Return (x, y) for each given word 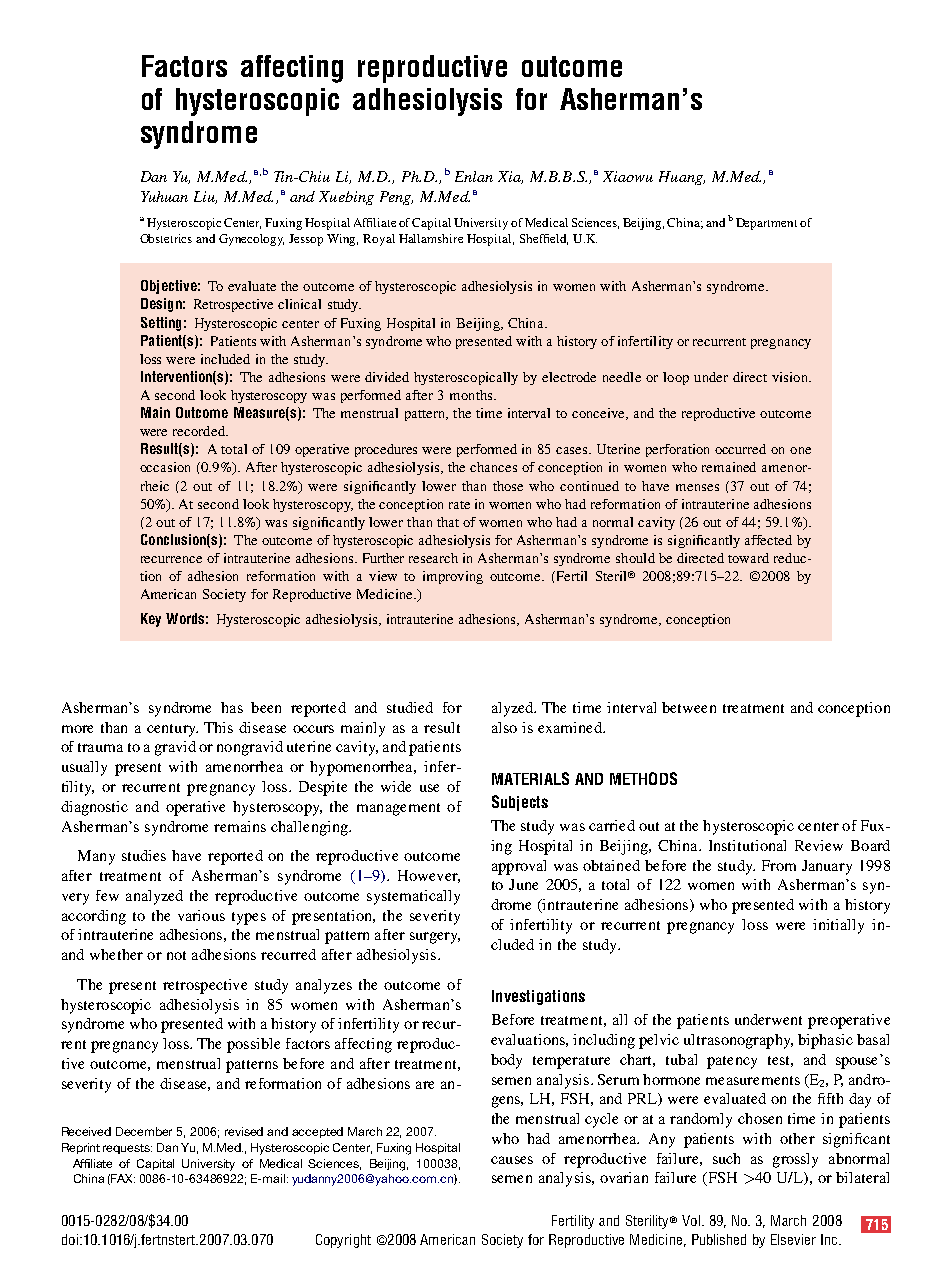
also (504, 727)
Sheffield (544, 239)
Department (766, 224)
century (172, 730)
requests (127, 1149)
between (689, 707)
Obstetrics (166, 238)
